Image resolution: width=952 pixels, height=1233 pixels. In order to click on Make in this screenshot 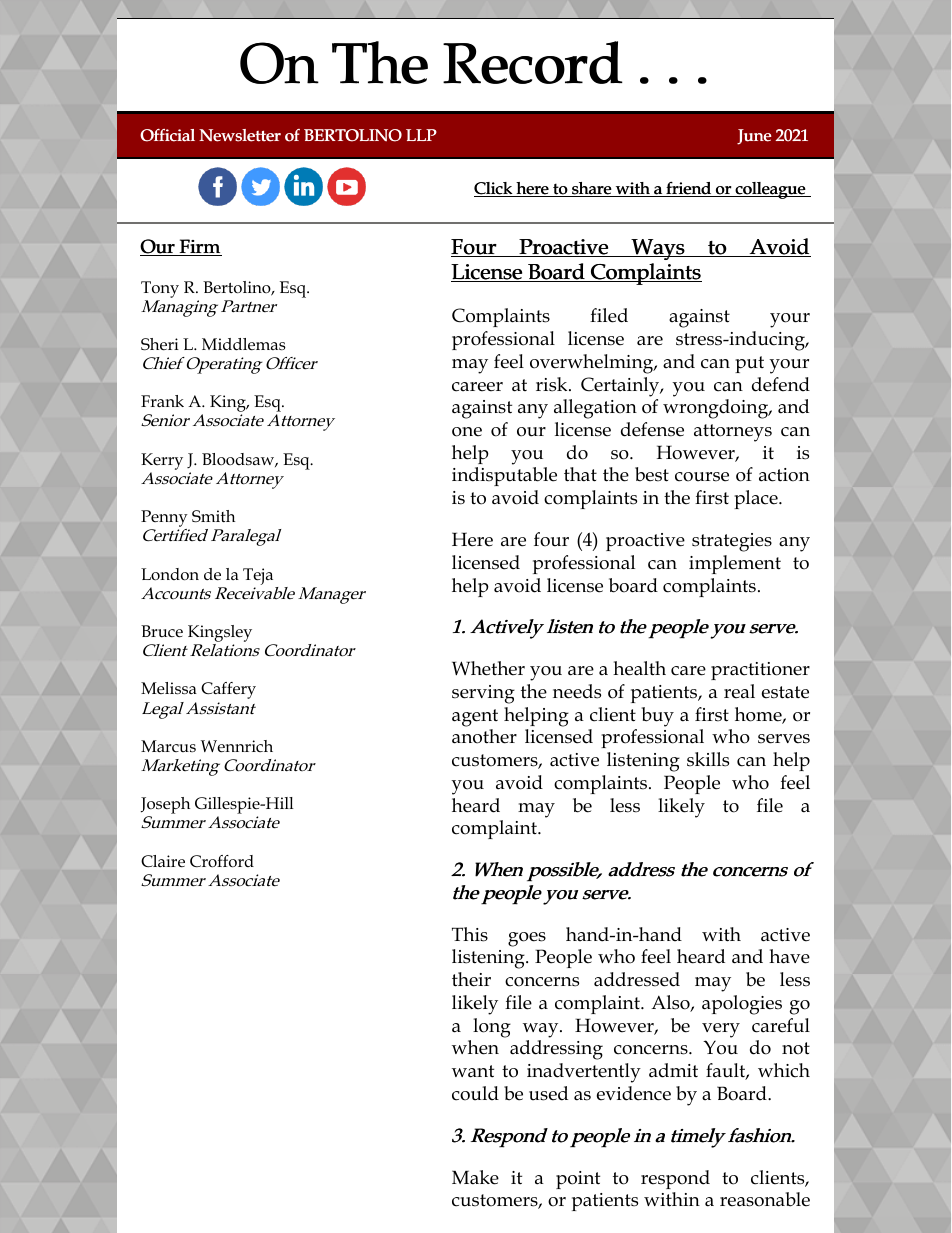, I will do `click(475, 1177)`.
